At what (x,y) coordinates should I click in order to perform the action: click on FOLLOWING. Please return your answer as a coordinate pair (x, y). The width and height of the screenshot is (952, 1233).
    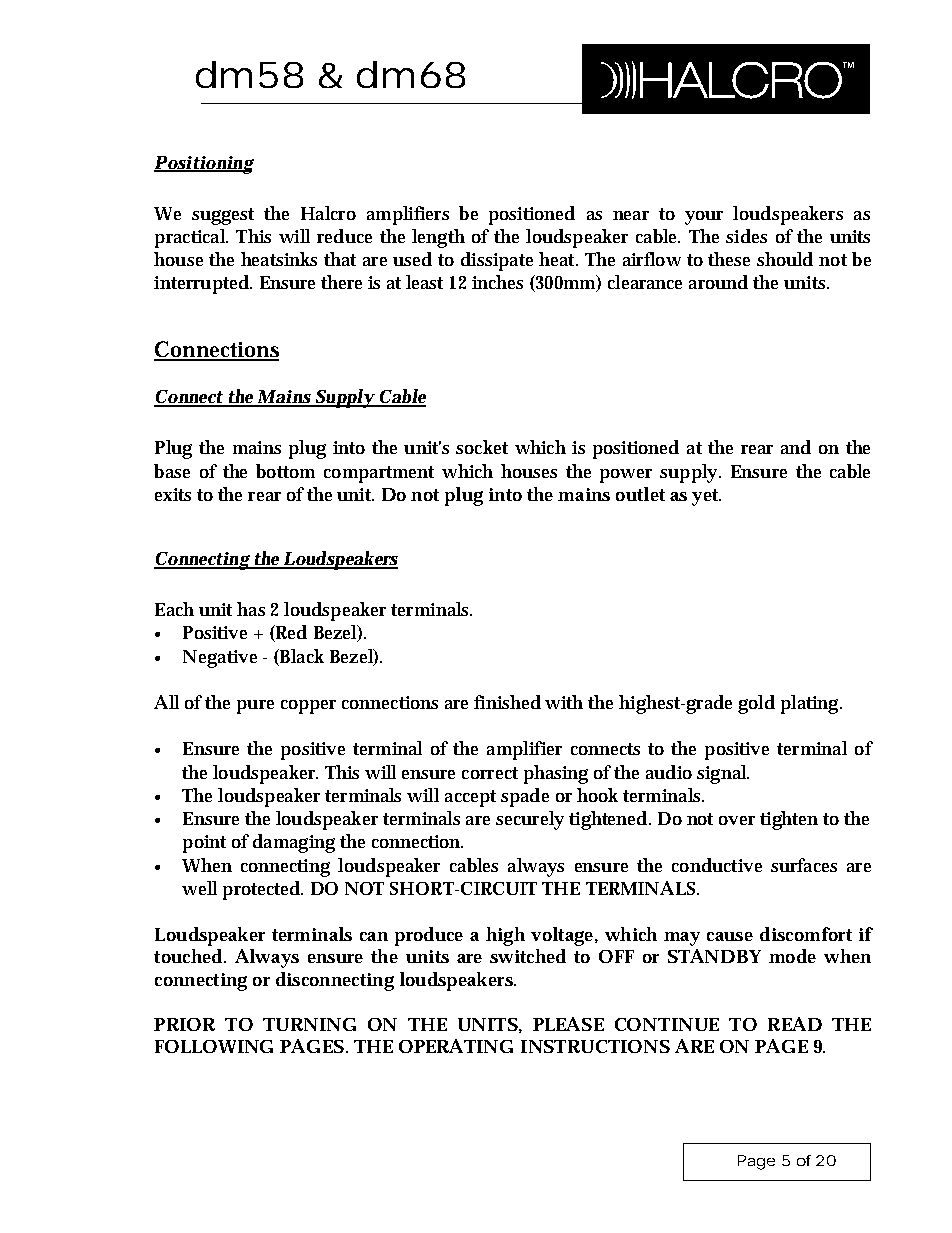
    Looking at the image, I should click on (214, 1046).
